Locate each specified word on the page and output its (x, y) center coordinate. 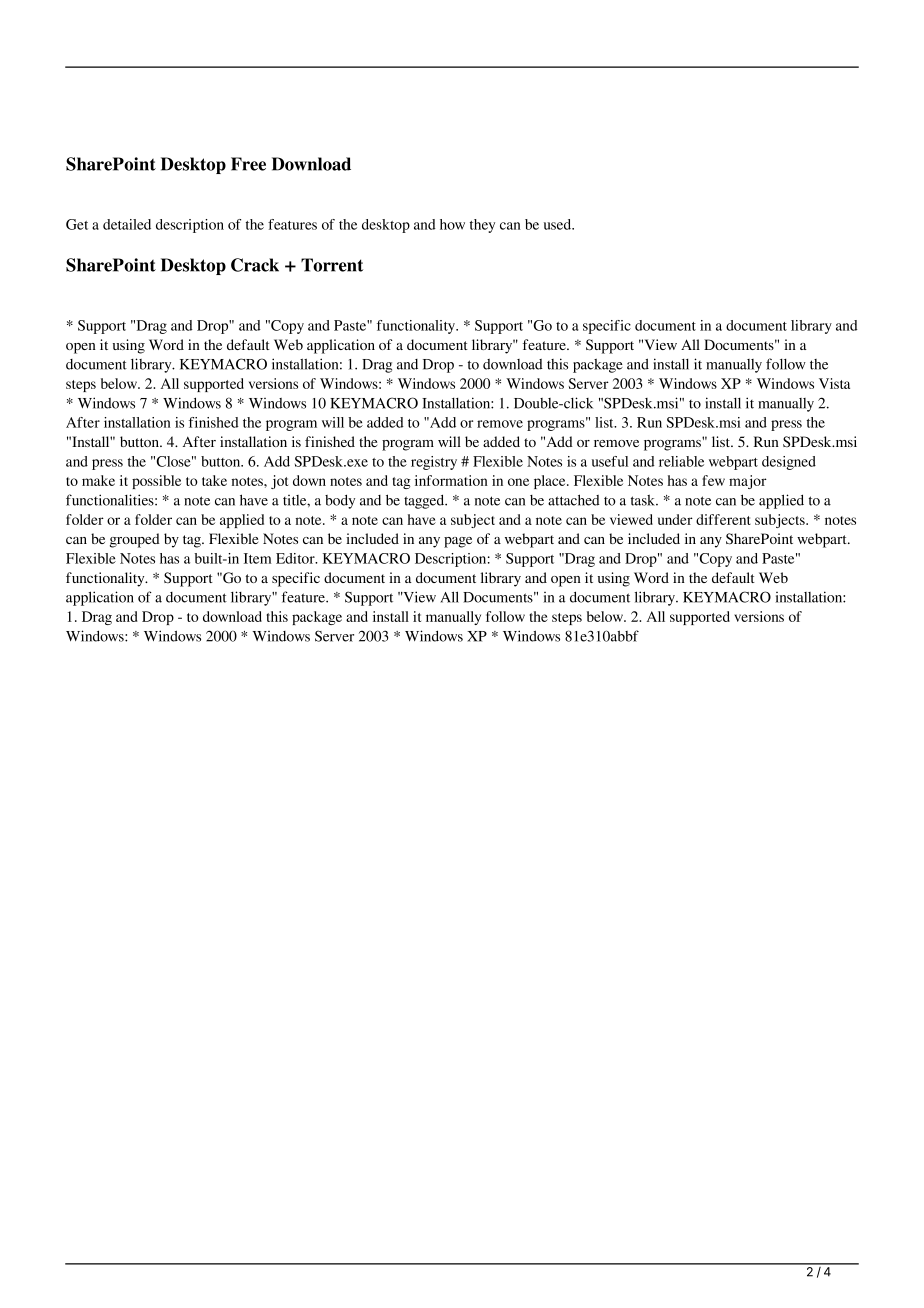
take (214, 480)
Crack (255, 265)
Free (248, 164)
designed (789, 463)
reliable (681, 461)
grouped (135, 540)
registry (434, 463)
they (482, 226)
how (452, 224)
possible (156, 482)
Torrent (332, 265)
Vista (834, 383)
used (559, 224)
